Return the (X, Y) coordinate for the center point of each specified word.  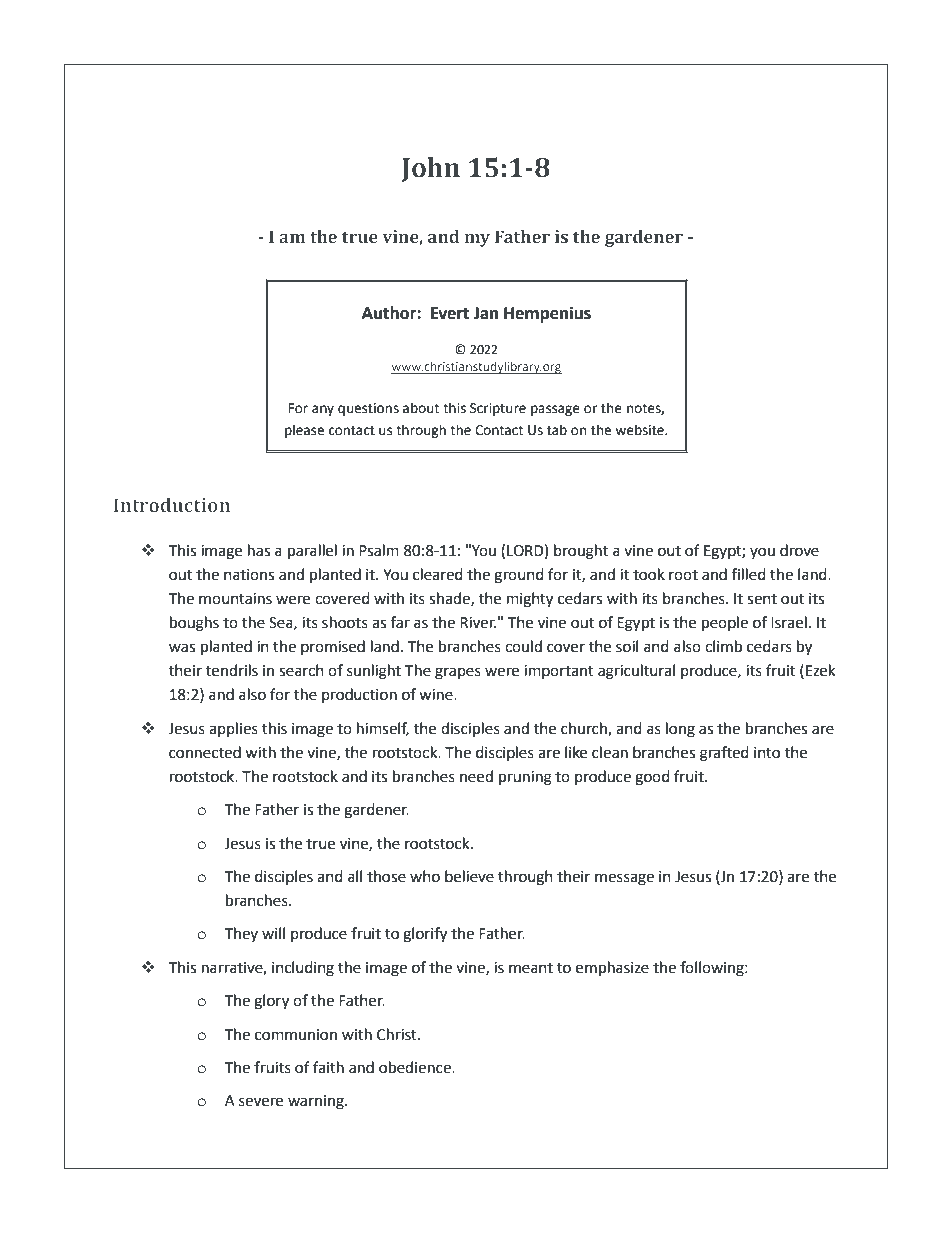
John (431, 169)
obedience (416, 1067)
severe (261, 1102)
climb (723, 646)
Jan (485, 313)
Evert (450, 313)
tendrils (232, 670)
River (478, 623)
